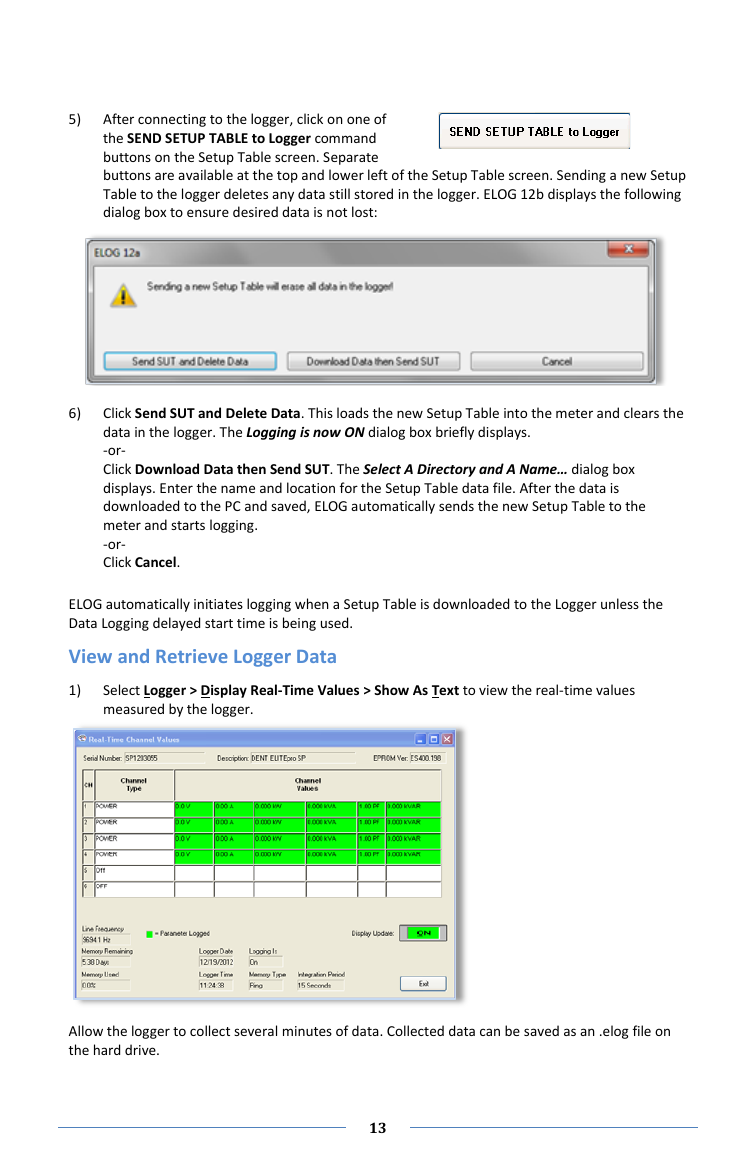  What do you see at coordinates (641, 412) in the screenshot?
I see `clears` at bounding box center [641, 412].
